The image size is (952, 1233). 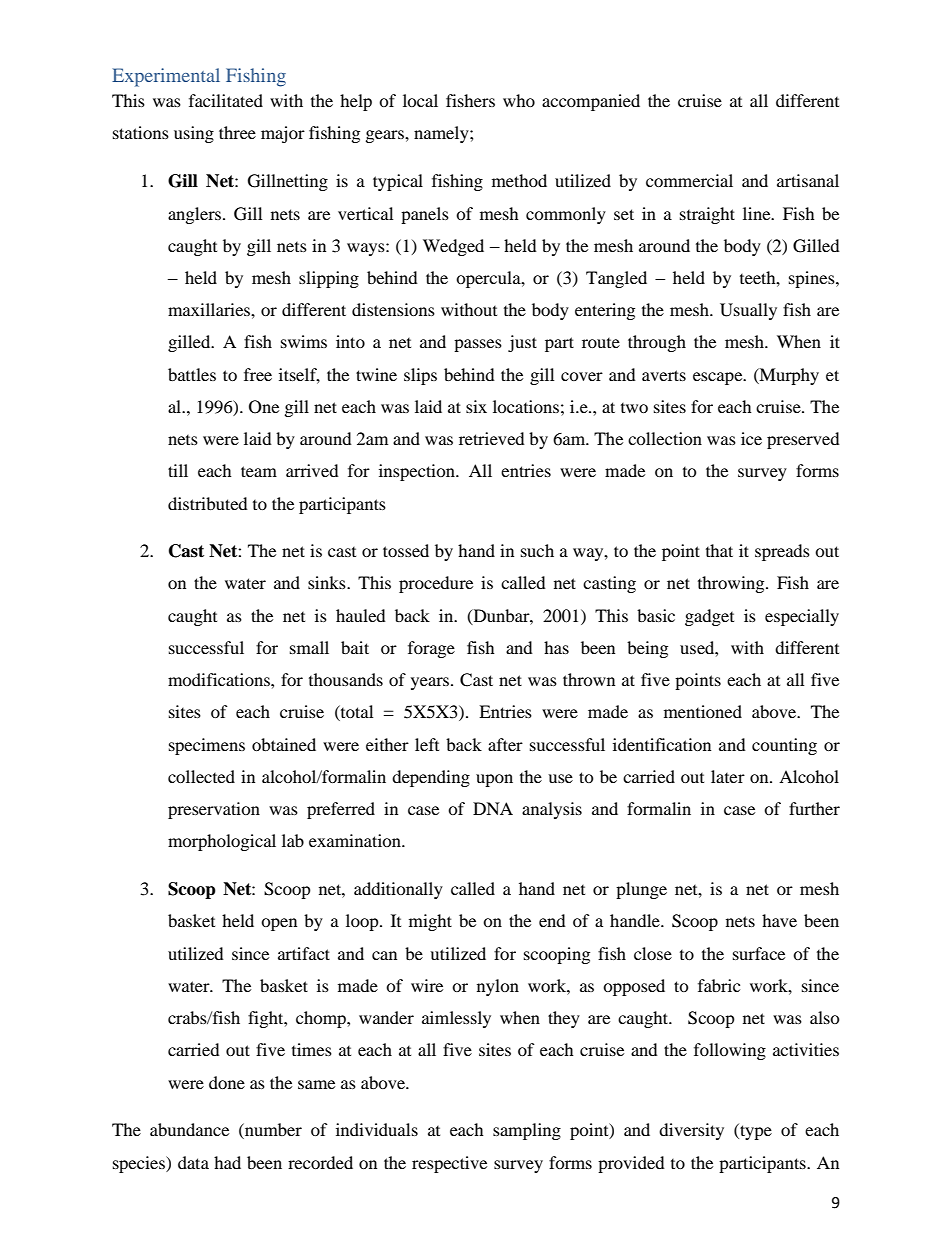 I want to click on might, so click(x=430, y=922).
